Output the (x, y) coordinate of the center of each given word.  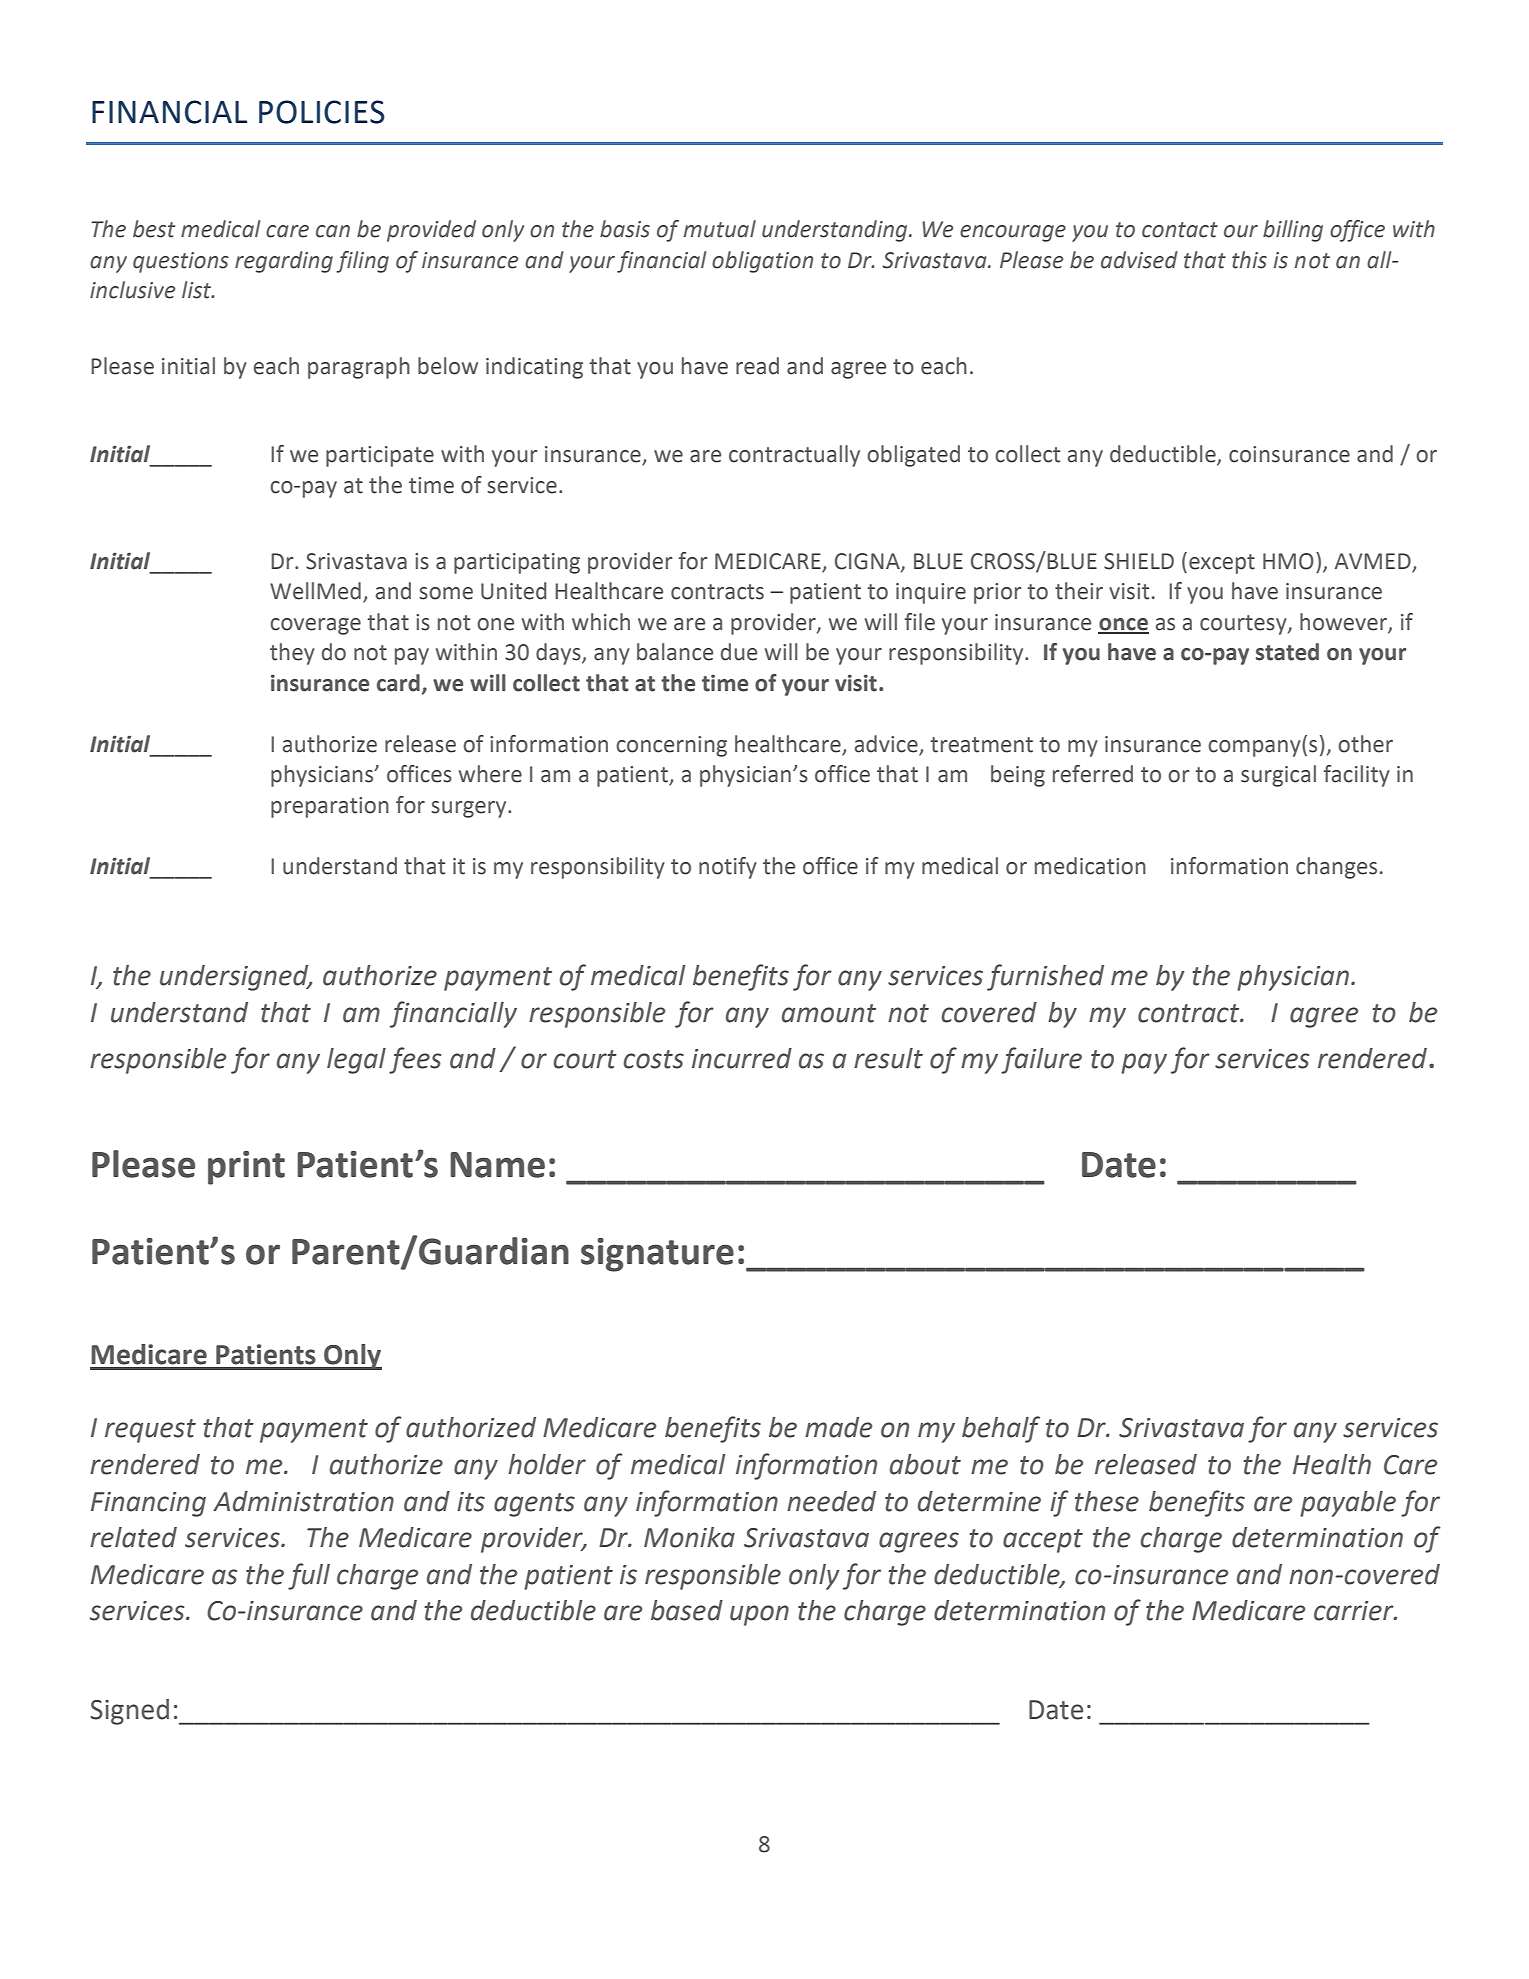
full (309, 1576)
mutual (720, 229)
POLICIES (322, 112)
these (1107, 1501)
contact (1180, 230)
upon (759, 1615)
